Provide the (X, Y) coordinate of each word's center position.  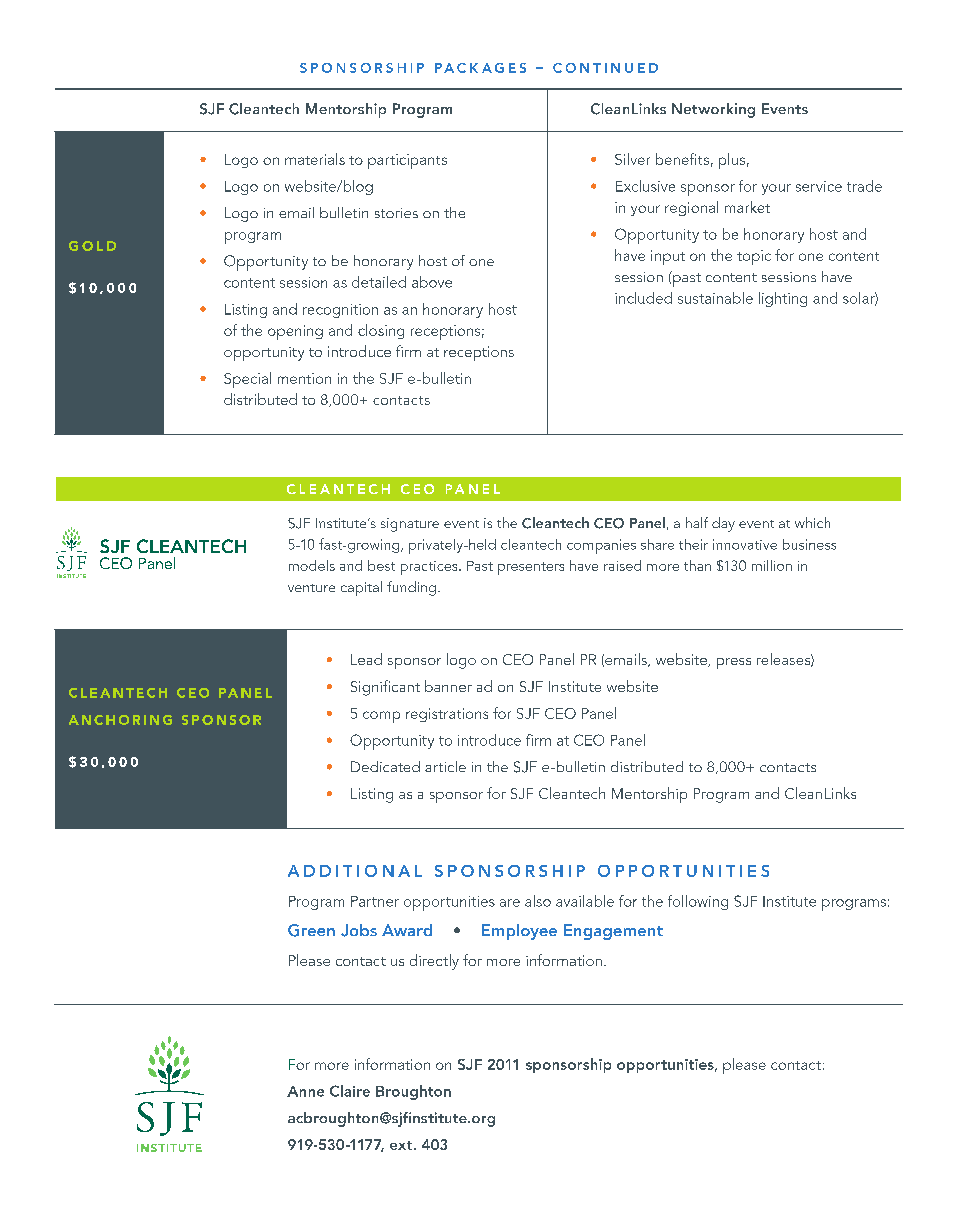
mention (304, 378)
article (445, 766)
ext (401, 1145)
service (819, 186)
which (812, 522)
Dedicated (385, 766)
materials (315, 159)
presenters (531, 568)
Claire (350, 1091)
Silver (632, 159)
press (734, 663)
